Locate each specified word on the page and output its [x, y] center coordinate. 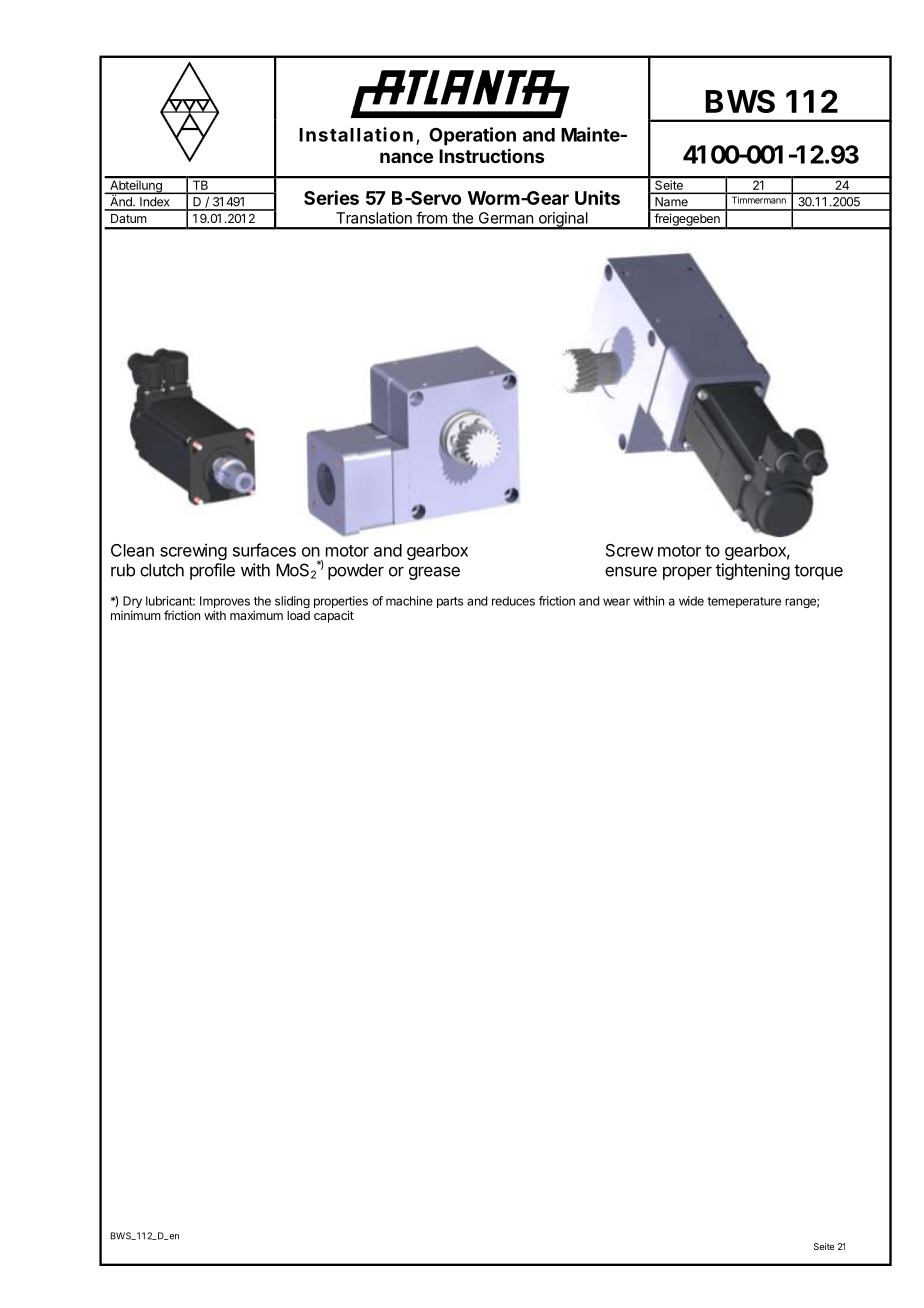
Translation [374, 218]
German [506, 218]
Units [597, 197]
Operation [472, 136]
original [563, 220]
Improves [225, 603]
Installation [356, 134]
